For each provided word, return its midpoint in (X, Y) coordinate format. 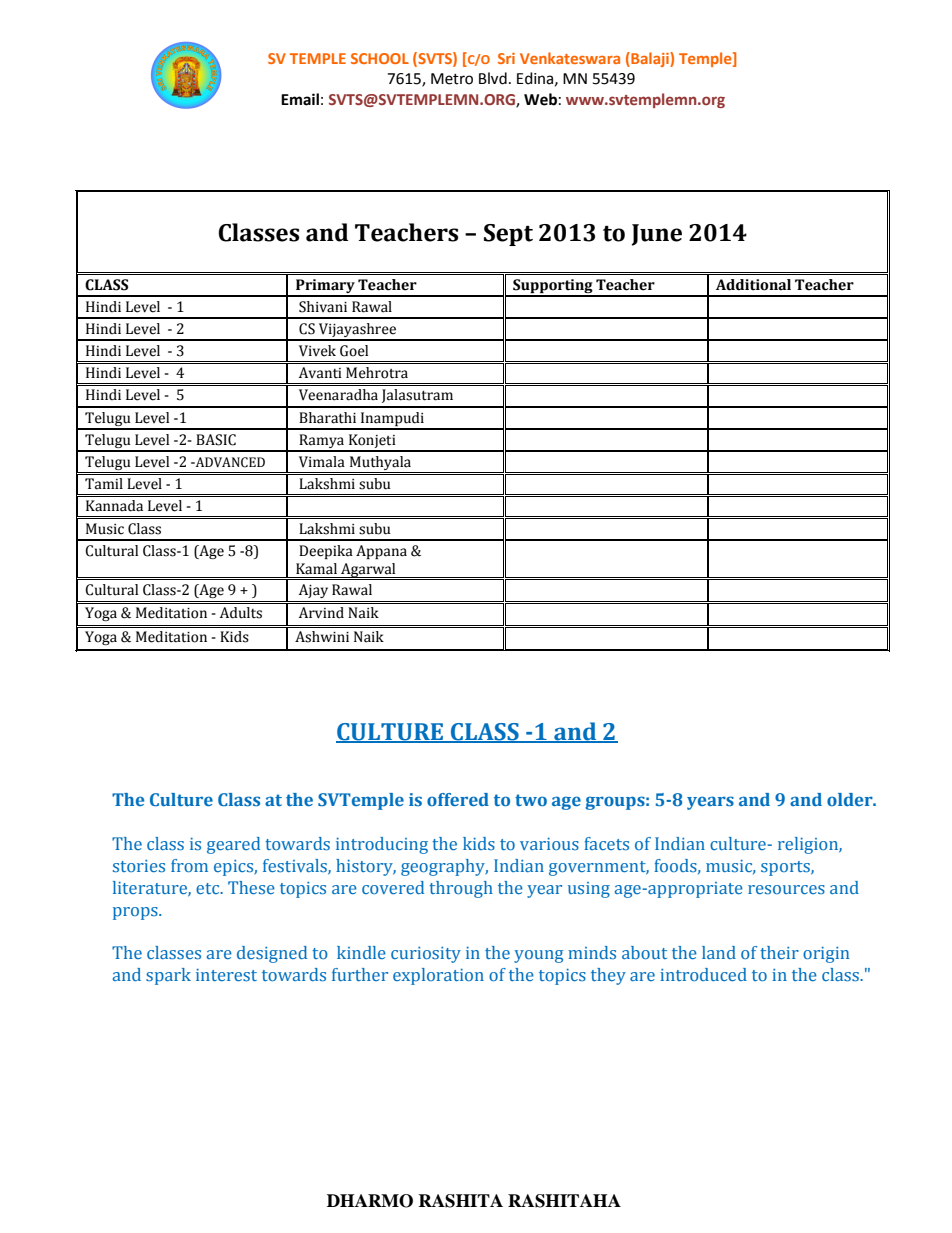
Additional (753, 285)
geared (233, 845)
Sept (508, 235)
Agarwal (368, 571)
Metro (452, 79)
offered (458, 799)
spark (168, 976)
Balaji (650, 59)
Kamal (316, 569)
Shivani (323, 307)
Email (300, 99)
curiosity (426, 955)
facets (606, 843)
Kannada (114, 506)
